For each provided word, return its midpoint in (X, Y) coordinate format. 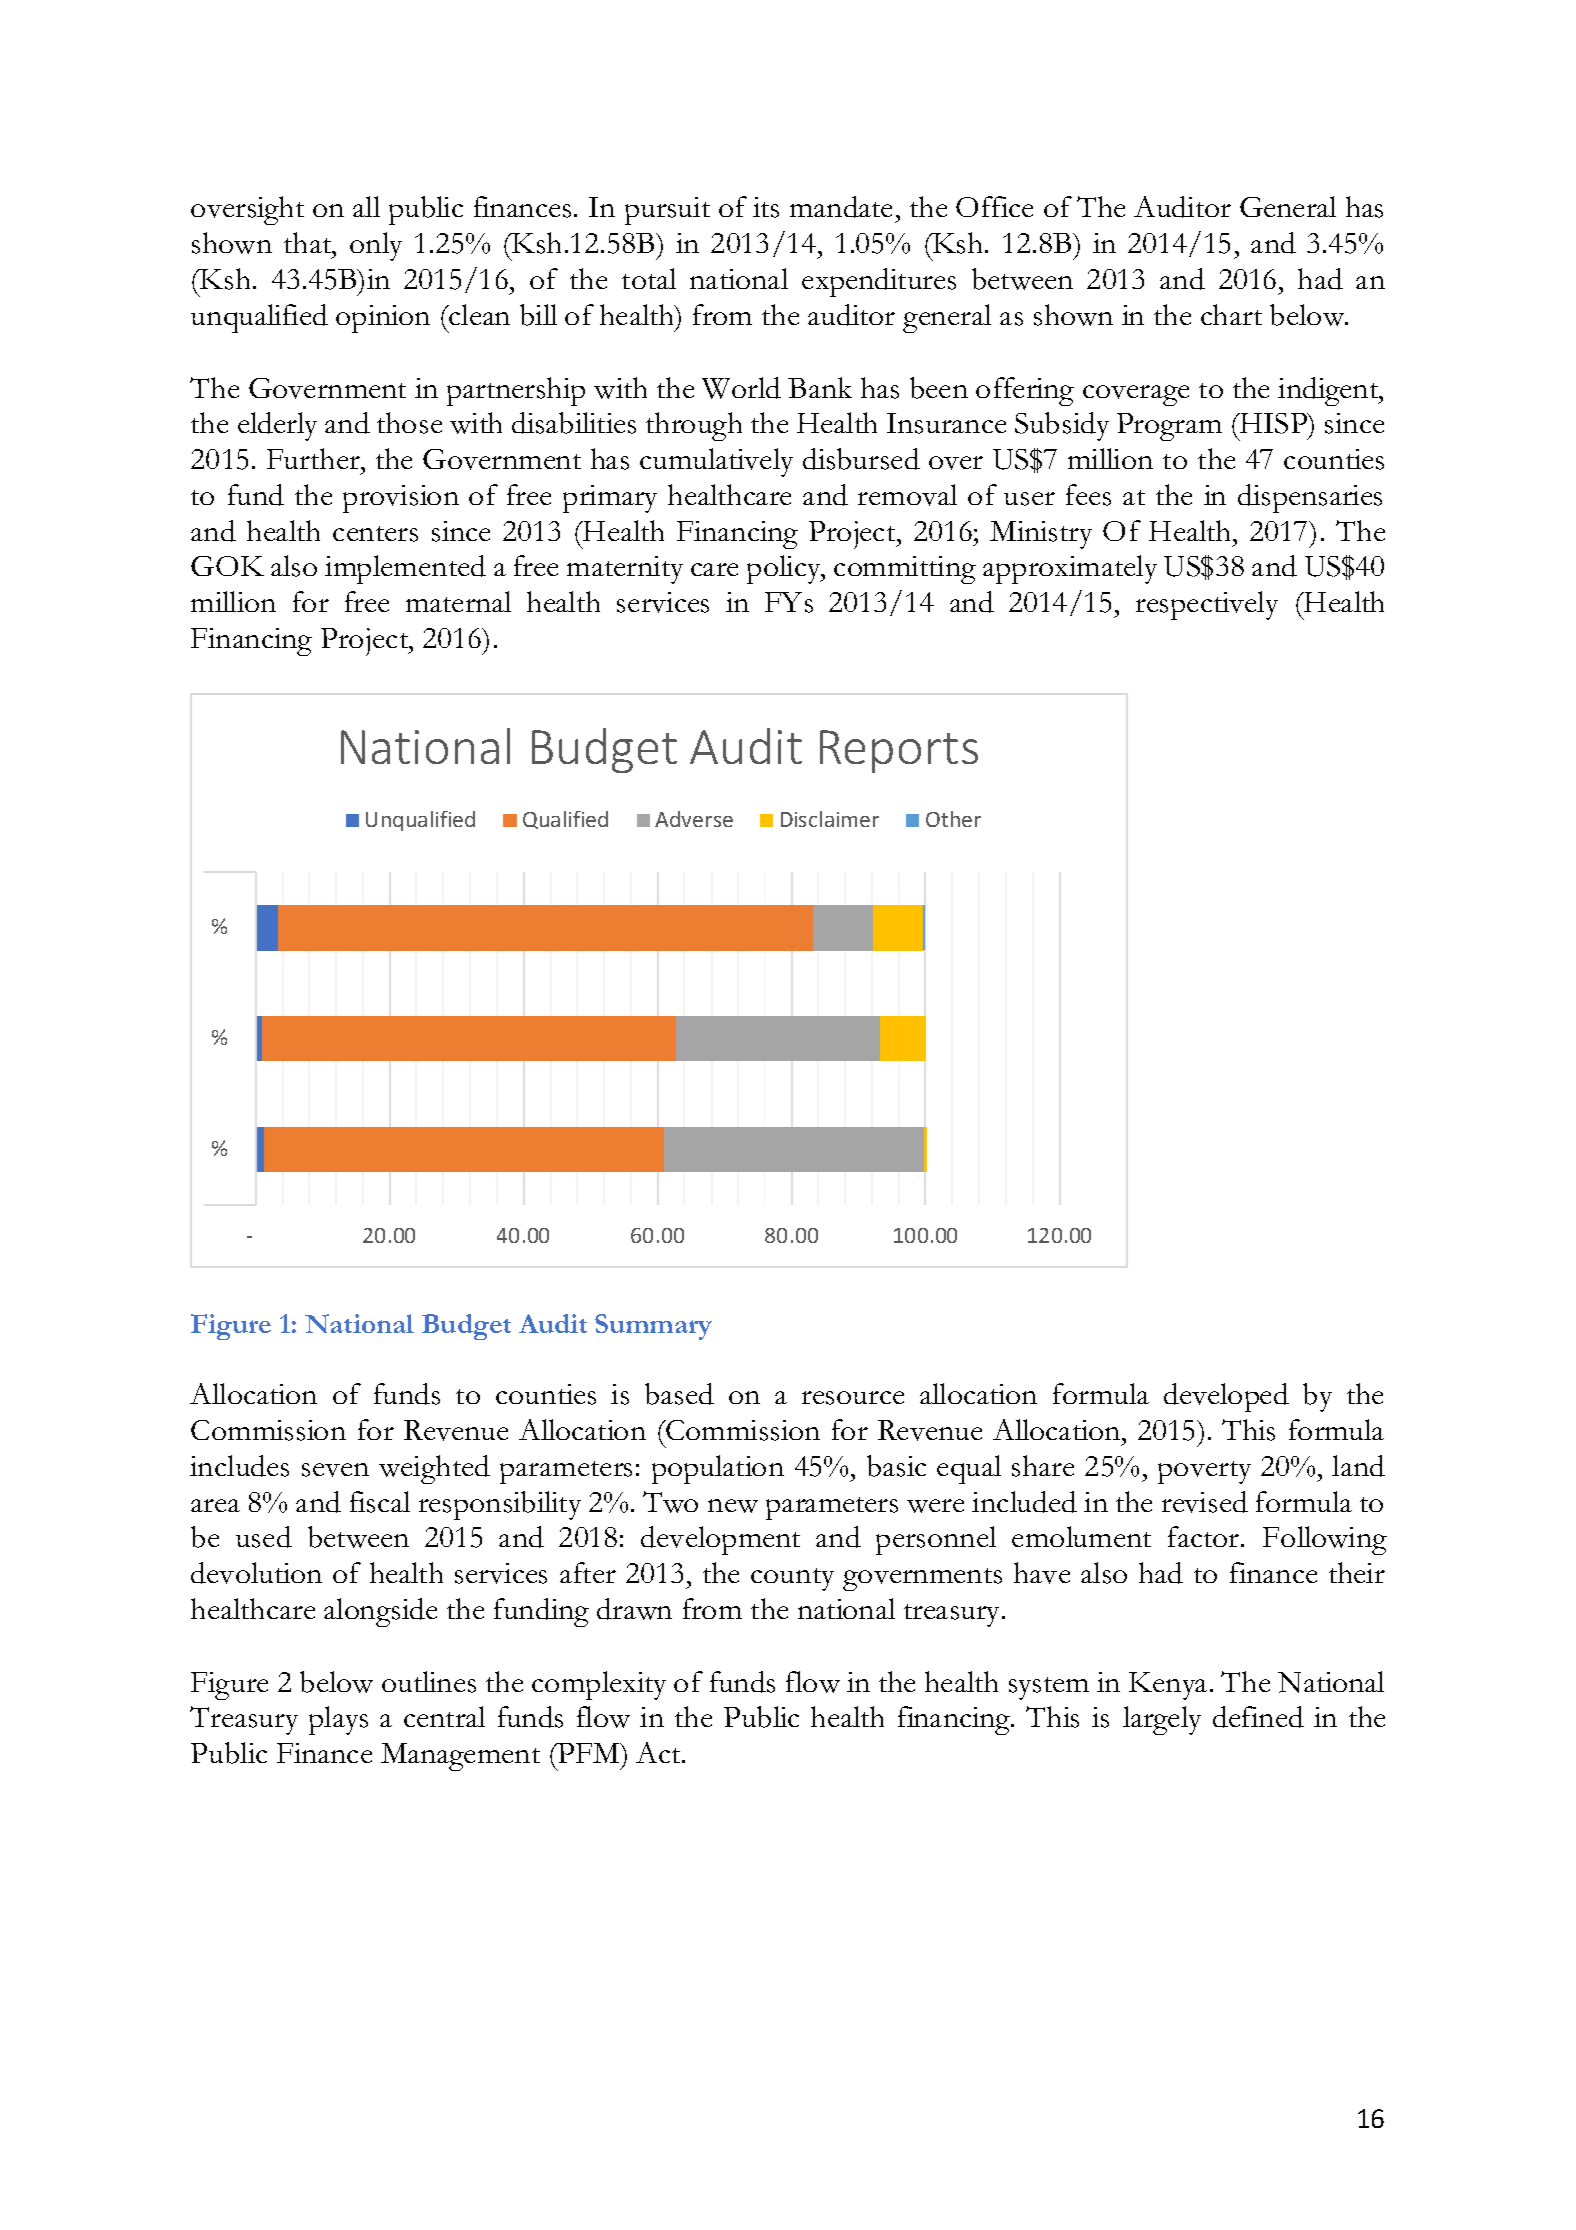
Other (953, 819)
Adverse (694, 819)
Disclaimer (830, 819)
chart (1231, 314)
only (376, 246)
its (766, 207)
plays (338, 1720)
